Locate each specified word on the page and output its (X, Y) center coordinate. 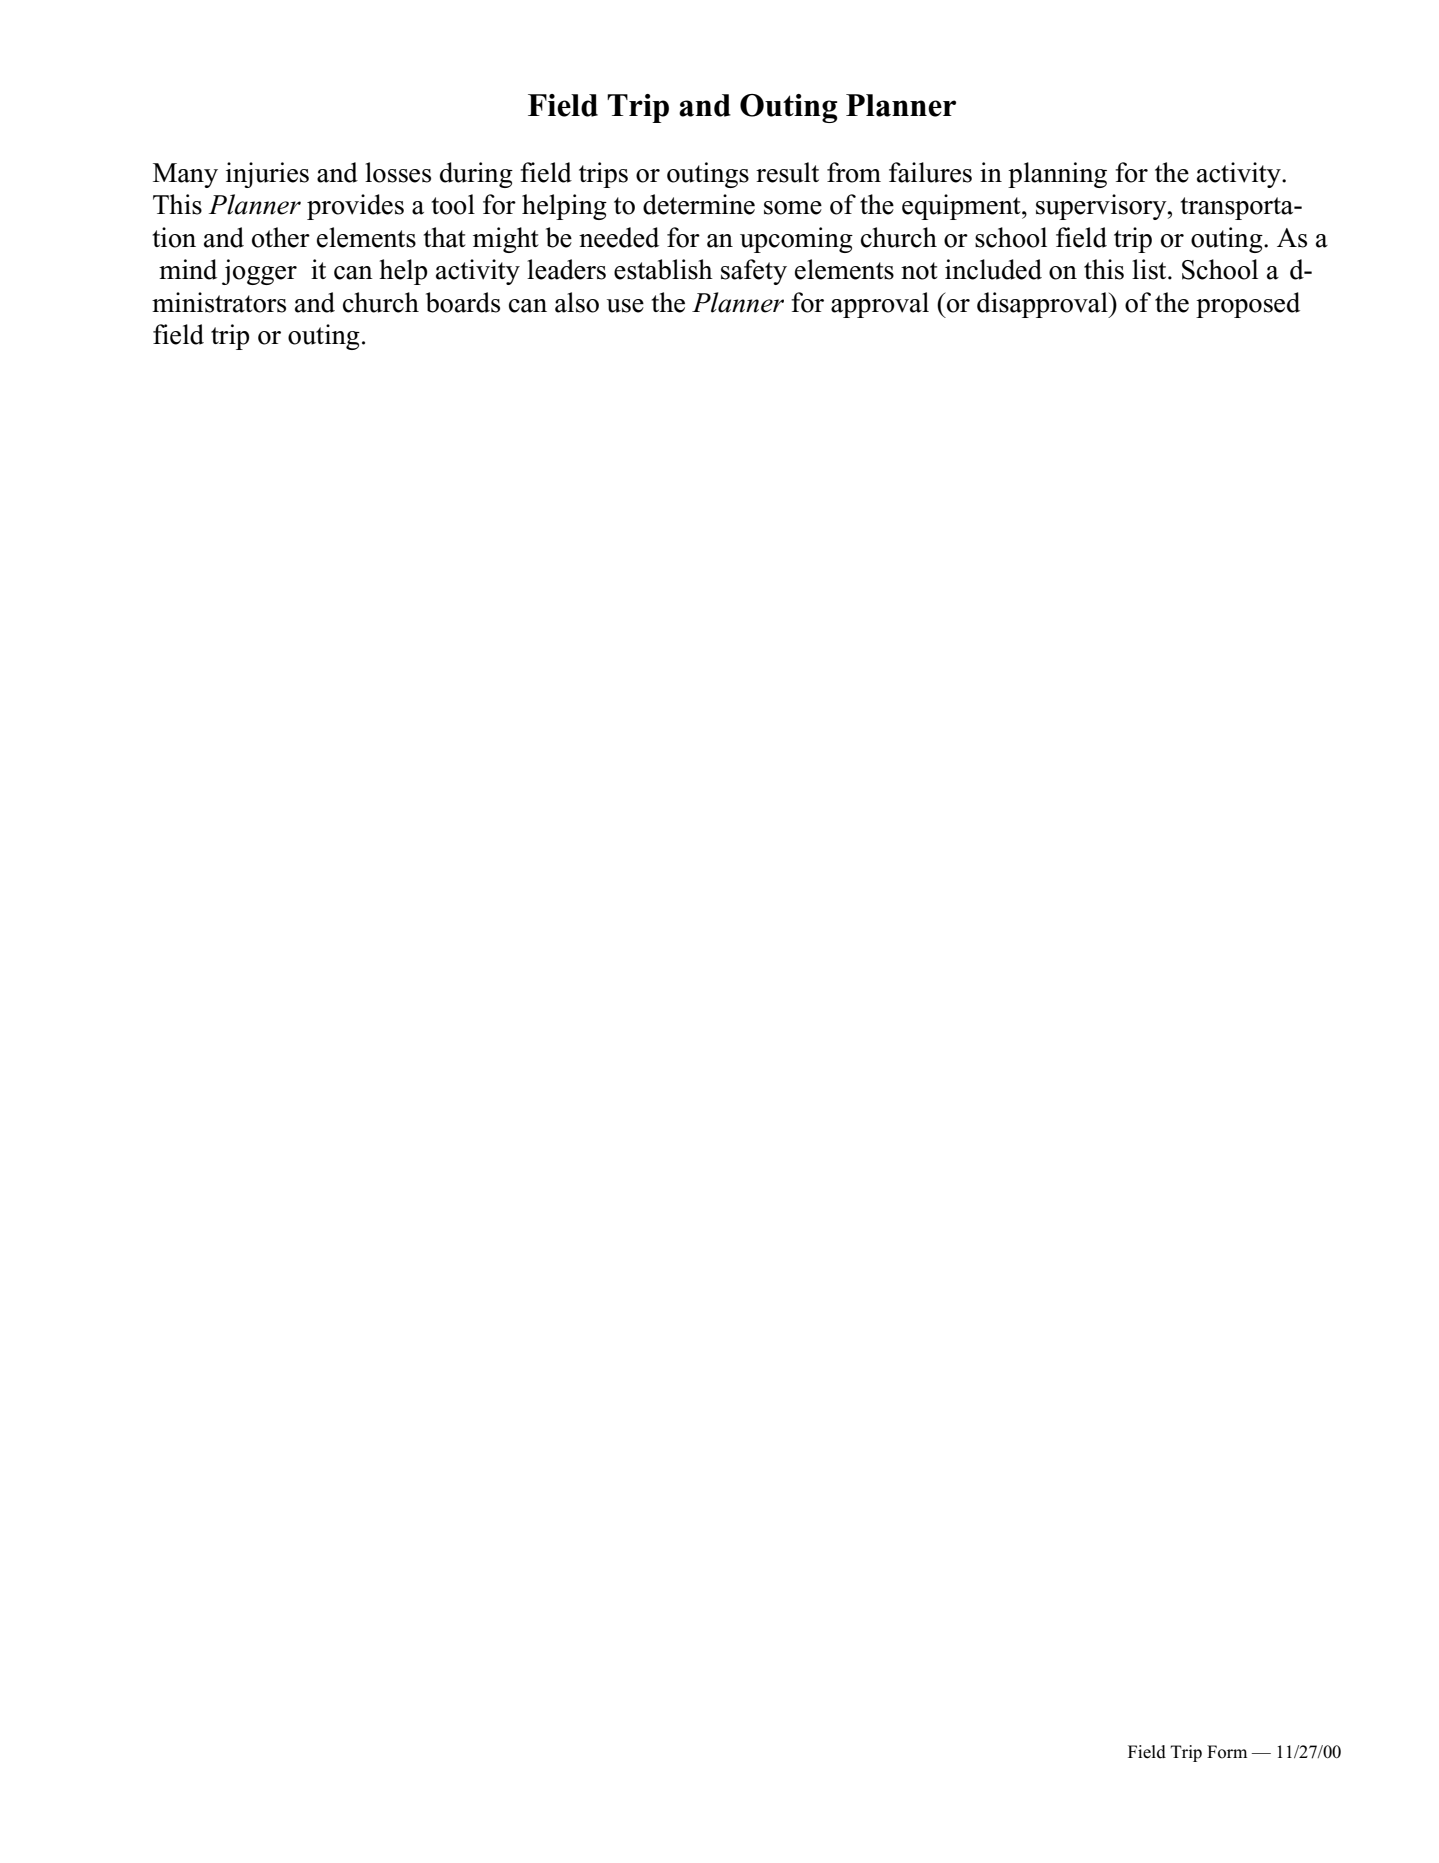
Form (1227, 1752)
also (577, 302)
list (1150, 269)
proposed (1248, 305)
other (281, 237)
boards (463, 302)
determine (699, 204)
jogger (259, 272)
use (625, 306)
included (993, 269)
